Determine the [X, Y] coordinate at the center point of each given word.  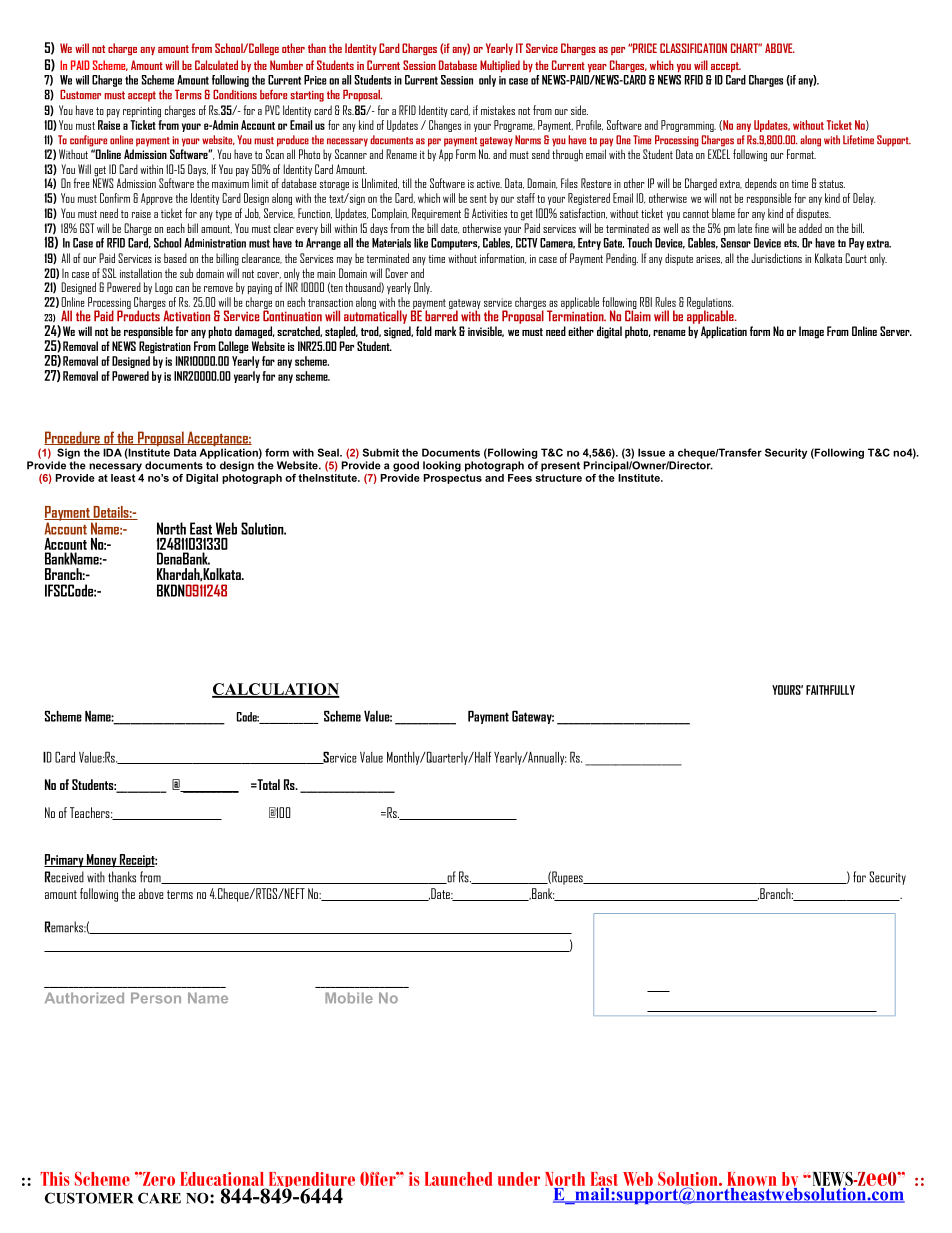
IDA [112, 452]
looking [442, 466]
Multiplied [500, 66]
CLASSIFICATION [693, 48]
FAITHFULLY [830, 690]
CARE [159, 1198]
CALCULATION [276, 690]
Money [102, 861]
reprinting [142, 112]
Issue [651, 452]
